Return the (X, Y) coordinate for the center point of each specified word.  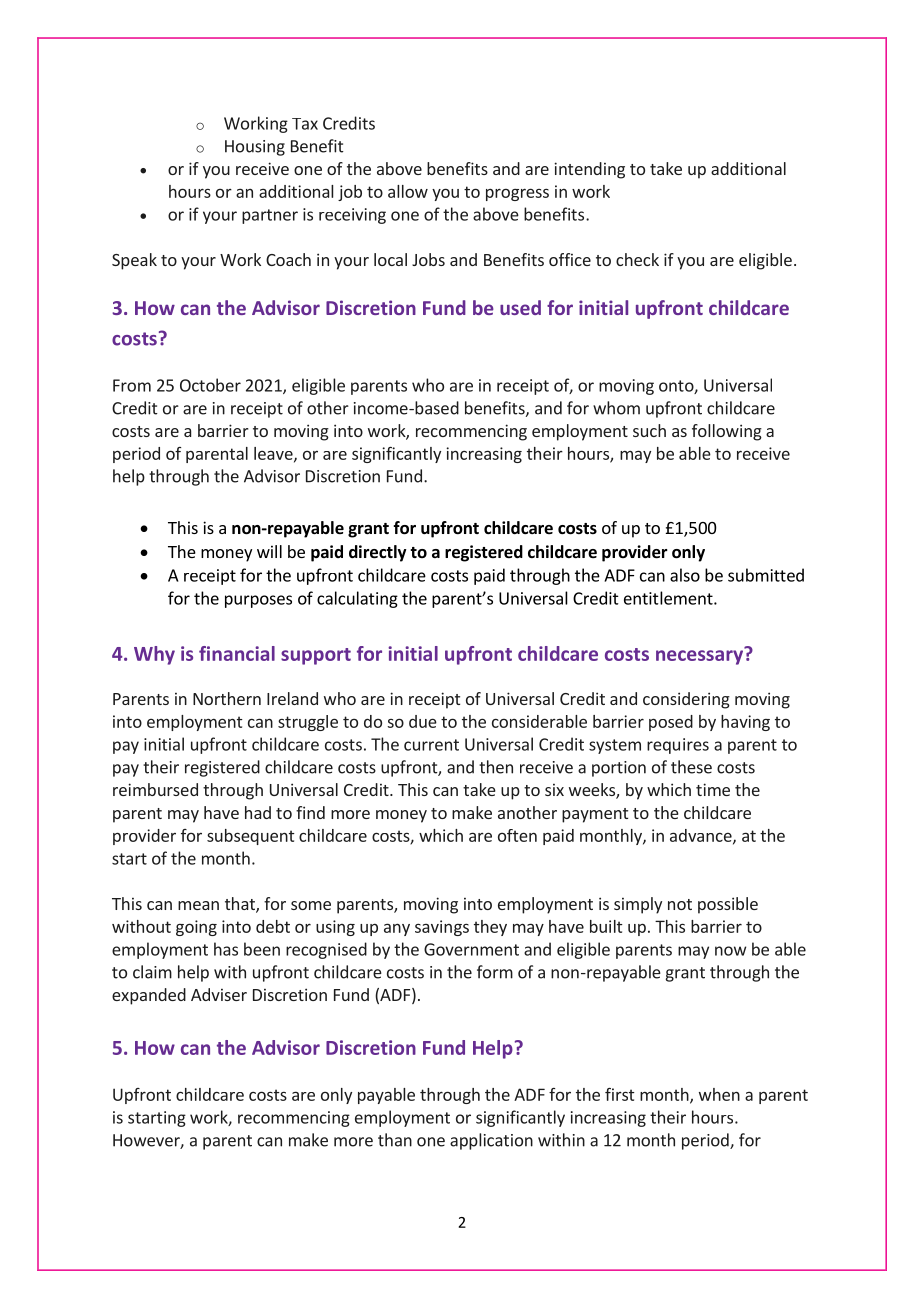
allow (408, 191)
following (727, 432)
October (210, 385)
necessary (701, 656)
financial (237, 653)
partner (270, 216)
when (719, 1094)
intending (589, 170)
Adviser (219, 994)
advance (702, 836)
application (491, 1141)
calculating (357, 599)
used (520, 307)
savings (442, 928)
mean (198, 905)
